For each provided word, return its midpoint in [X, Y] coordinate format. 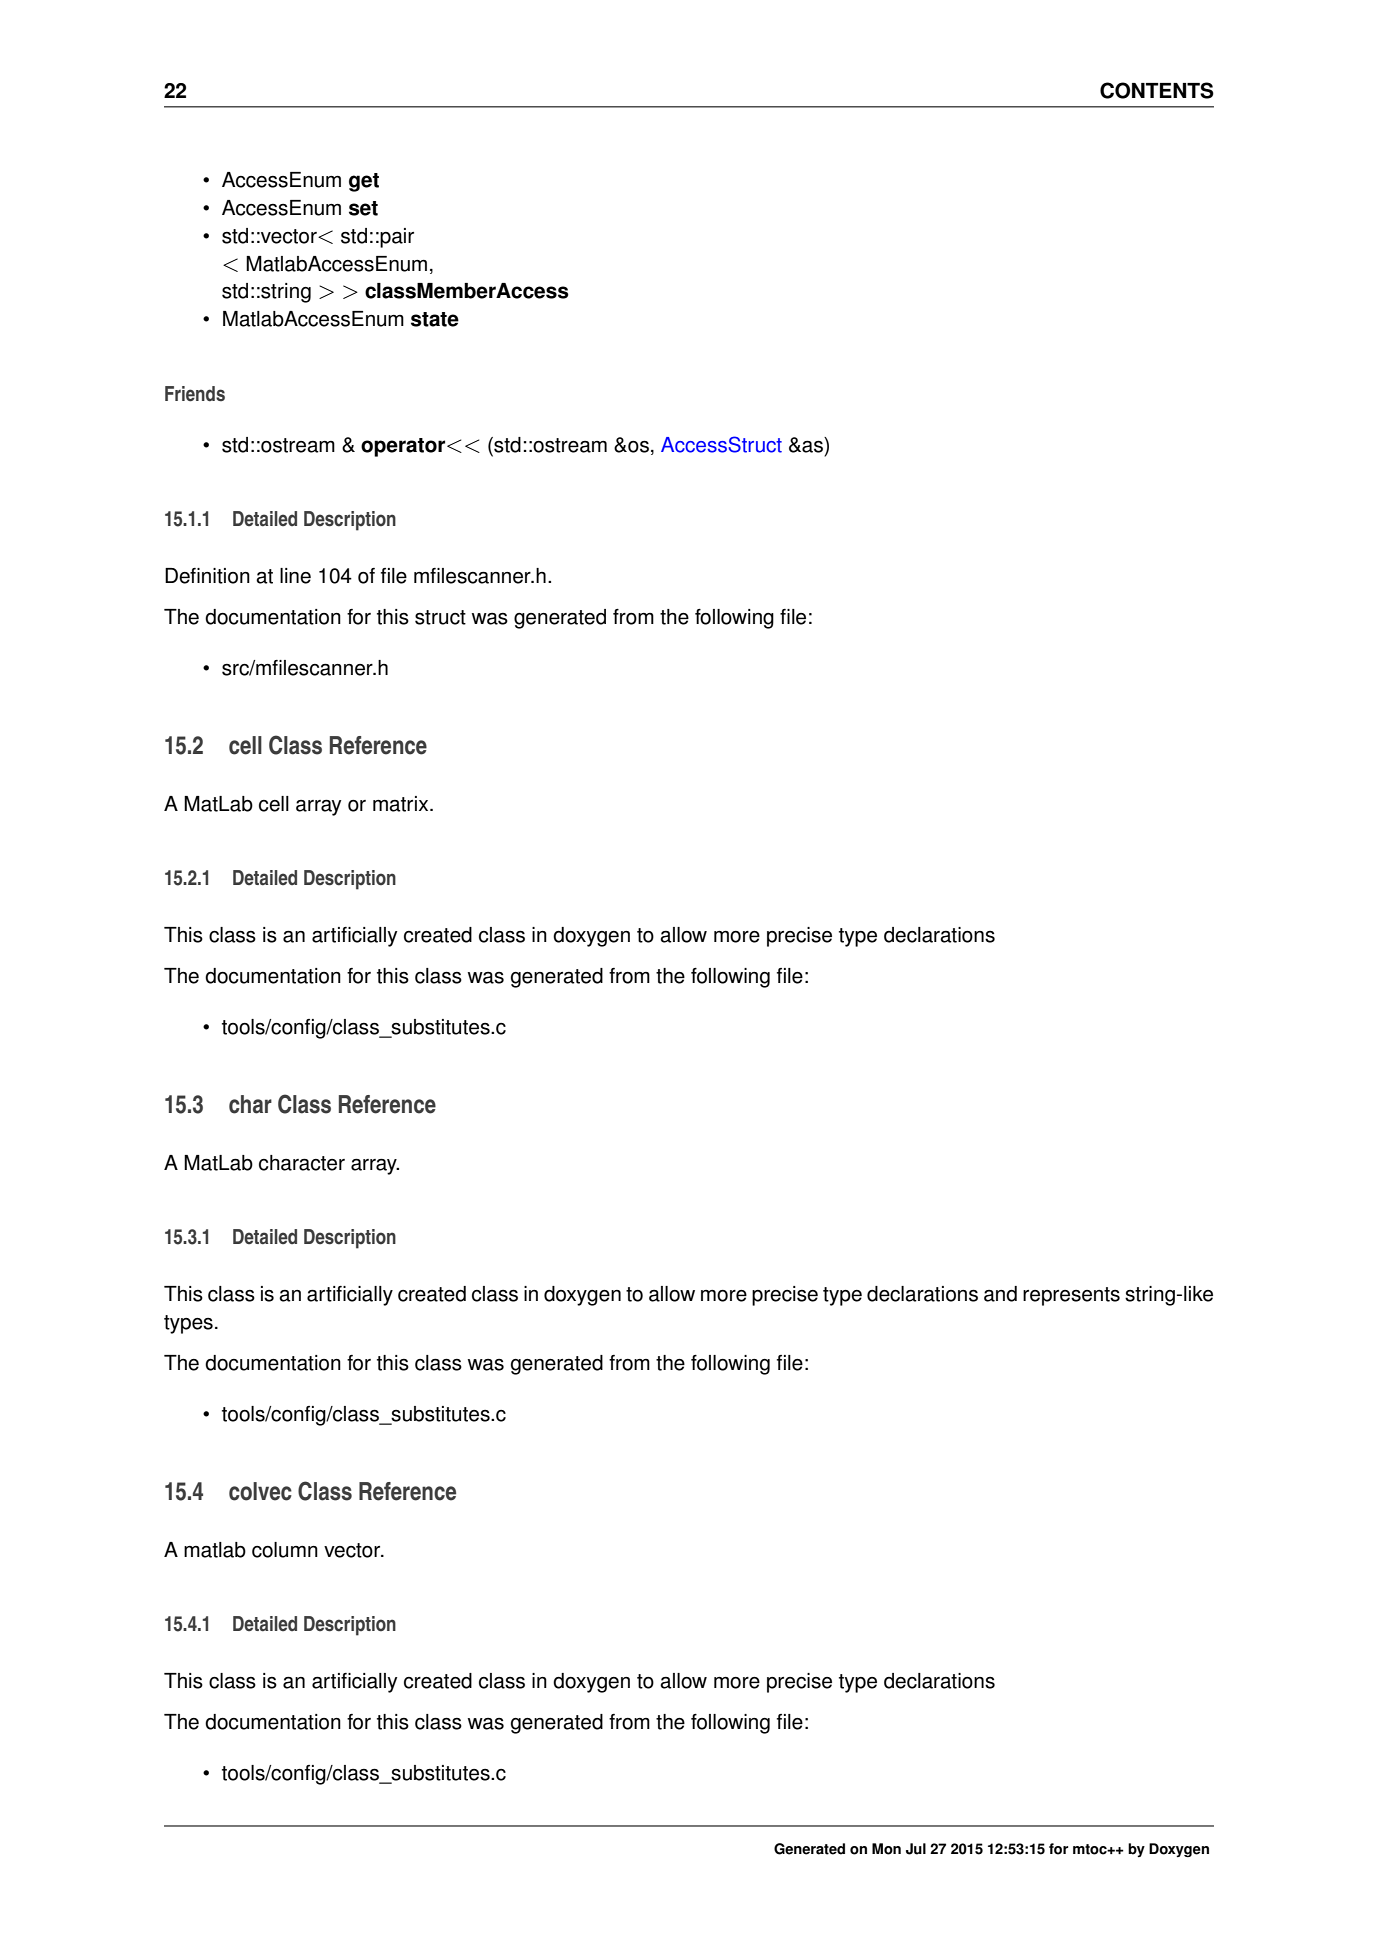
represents [1071, 1296]
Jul [916, 1849]
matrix [402, 804]
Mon [886, 1849]
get [364, 182]
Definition [207, 576]
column [285, 1550]
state [435, 319]
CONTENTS [1157, 90]
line [295, 576]
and [1000, 1294]
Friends [195, 394]
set [363, 208]
